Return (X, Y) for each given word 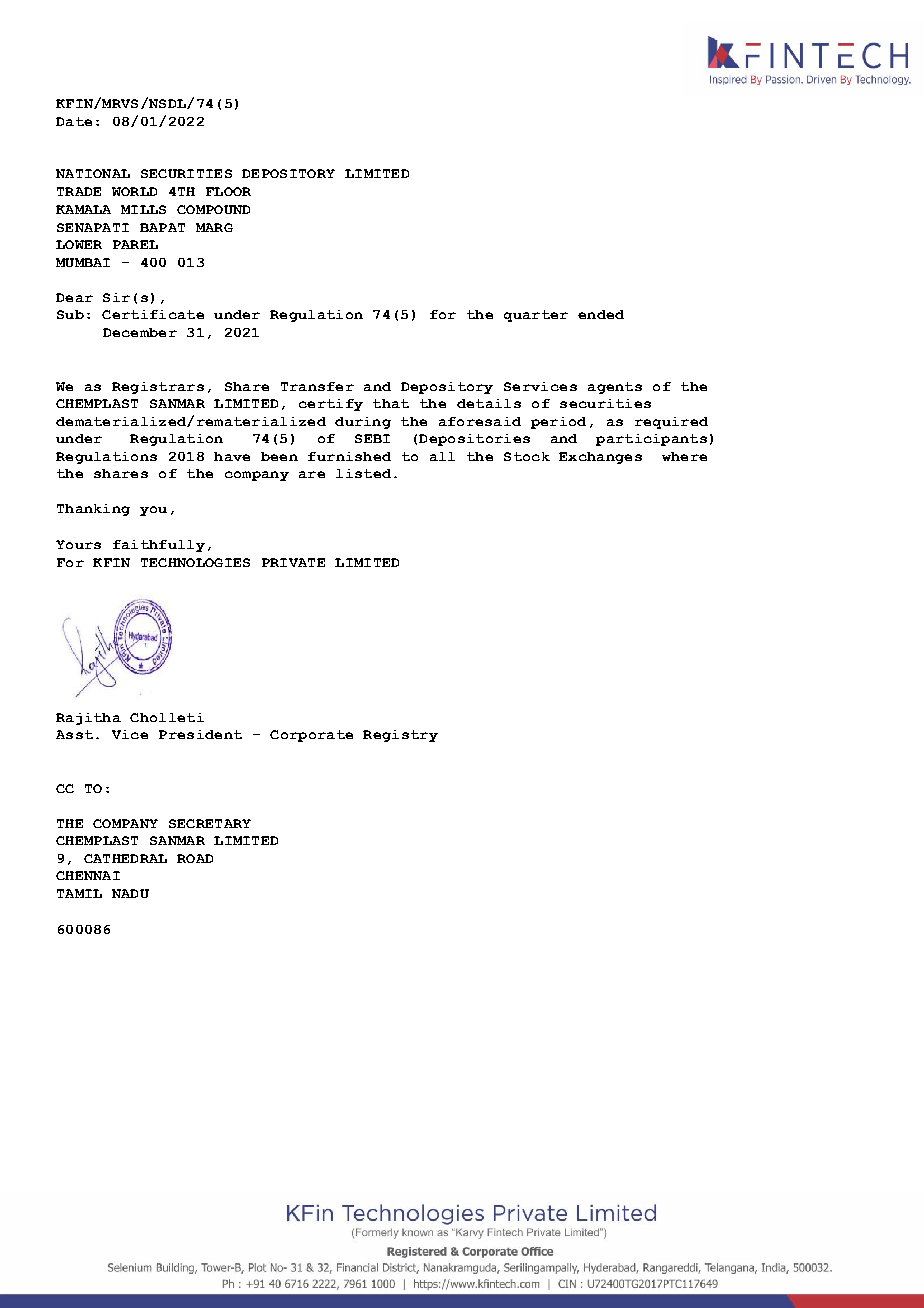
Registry (400, 736)
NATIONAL (93, 173)
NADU (130, 893)
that (391, 403)
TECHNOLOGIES (195, 562)
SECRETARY (210, 823)
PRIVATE (293, 562)
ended (601, 314)
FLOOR (228, 191)
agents (615, 388)
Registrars (158, 388)
